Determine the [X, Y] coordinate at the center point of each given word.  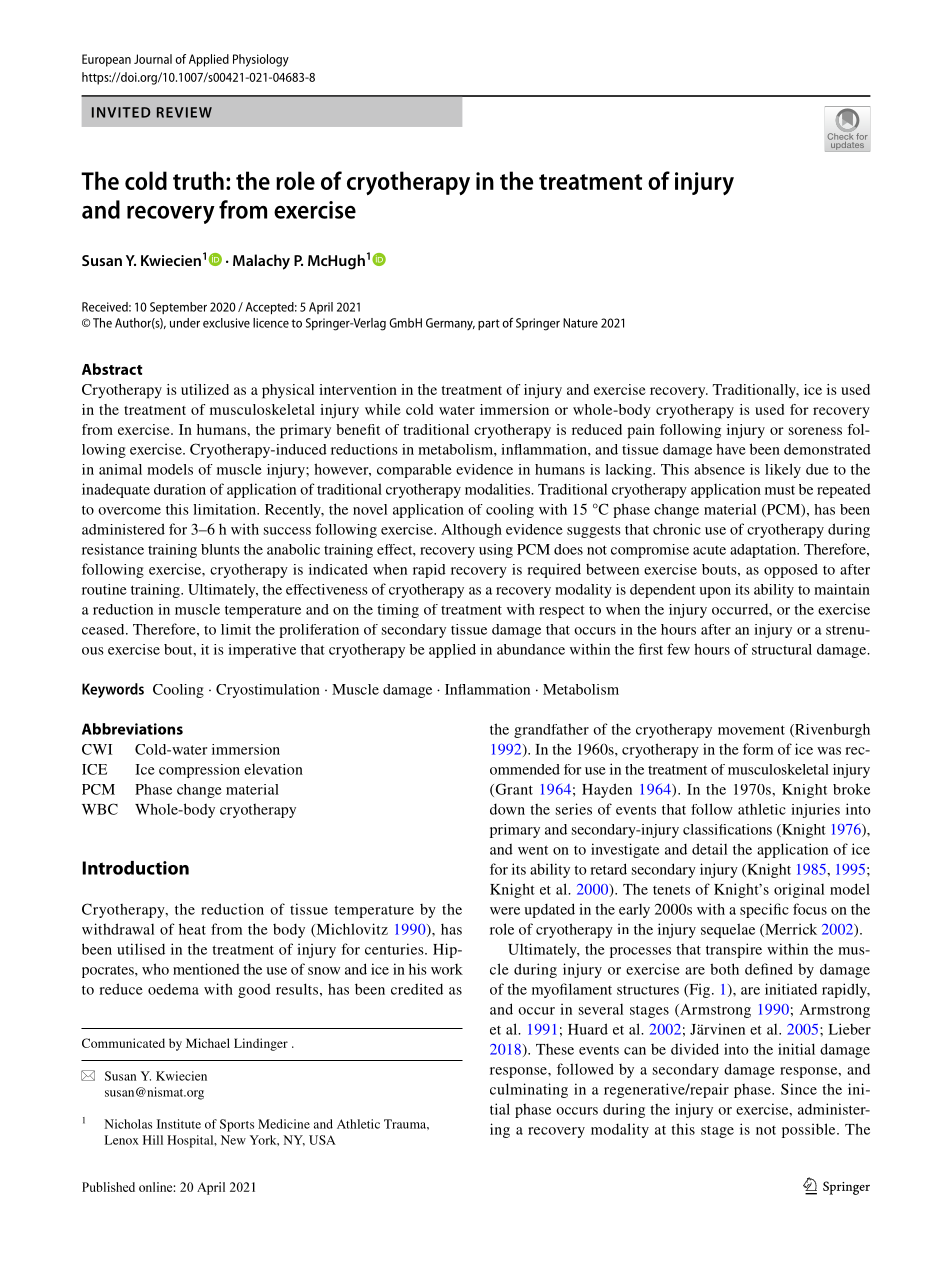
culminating [529, 1090]
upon [715, 592]
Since [799, 1089]
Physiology [261, 60]
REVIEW [184, 112]
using [496, 551]
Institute [179, 1124]
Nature [580, 323]
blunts [220, 549]
